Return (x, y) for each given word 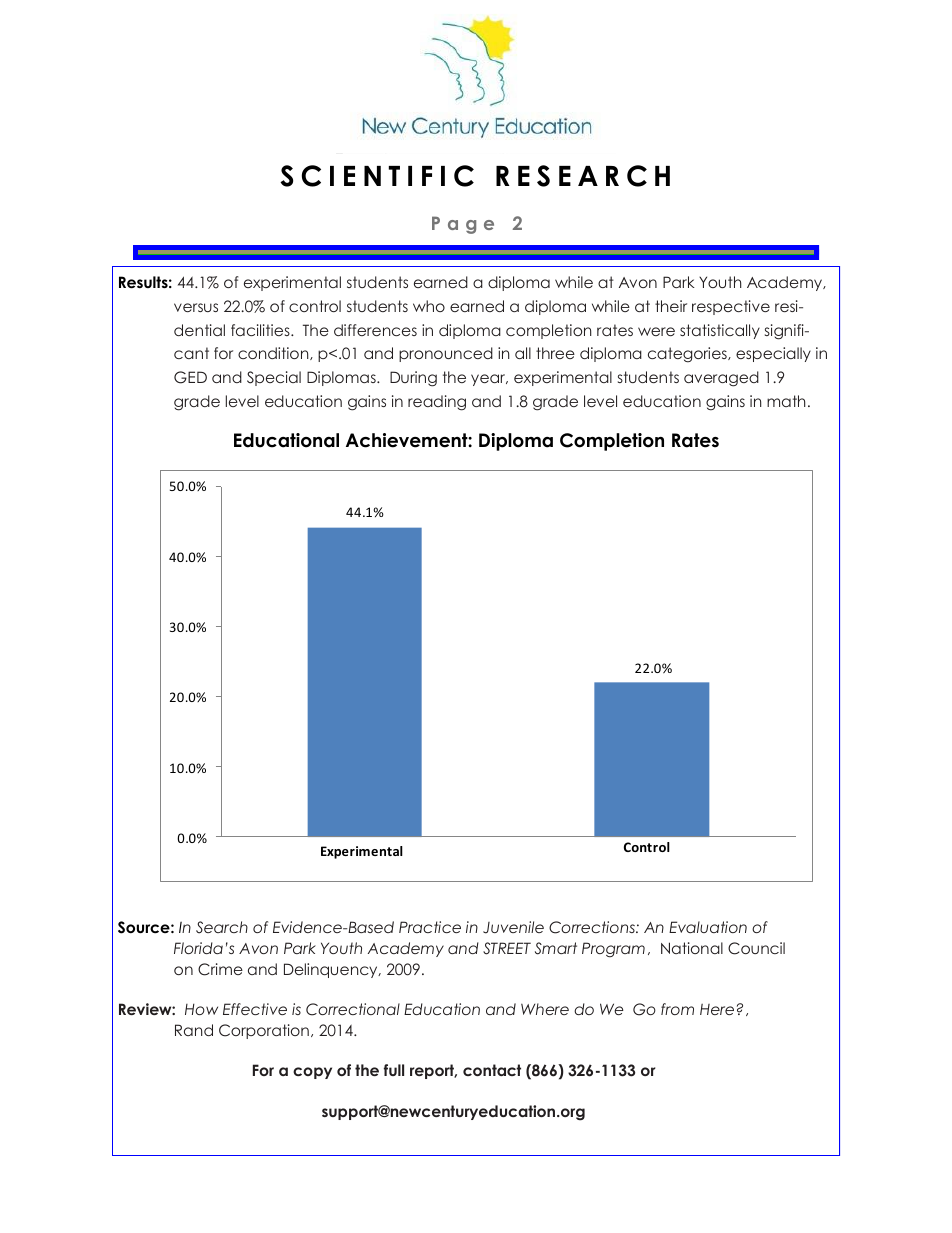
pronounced (446, 354)
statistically (720, 331)
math (786, 401)
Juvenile (513, 927)
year (489, 380)
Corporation (264, 1031)
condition (274, 353)
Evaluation (708, 927)
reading (437, 403)
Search (222, 927)
